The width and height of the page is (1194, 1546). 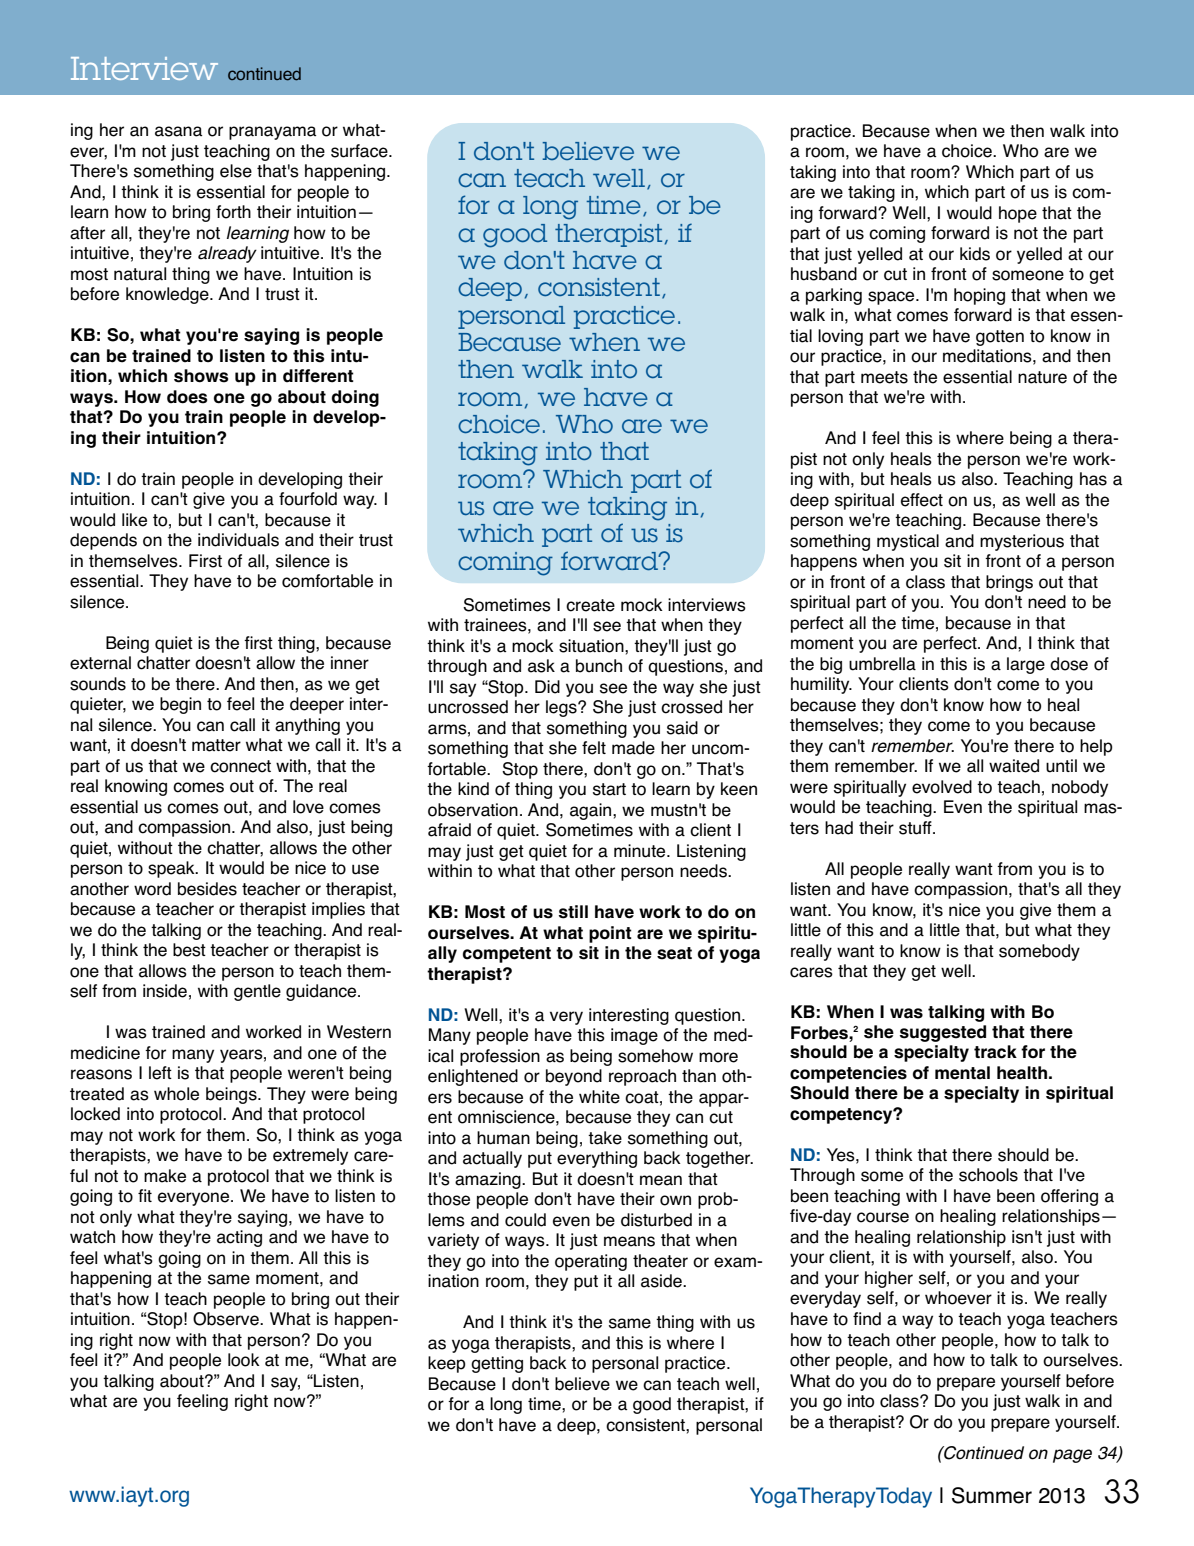 What do you see at coordinates (610, 934) in the page?
I see `point` at bounding box center [610, 934].
